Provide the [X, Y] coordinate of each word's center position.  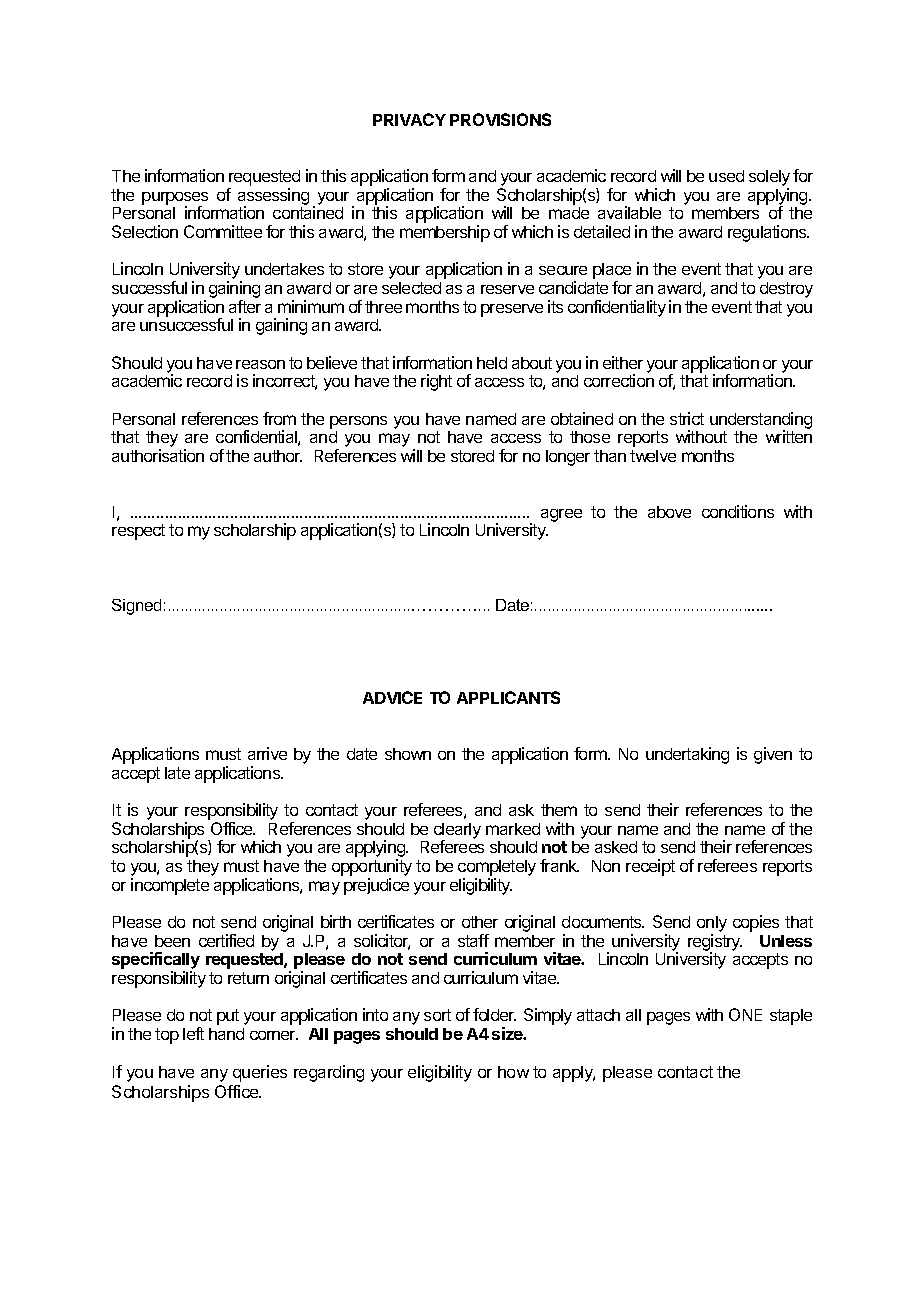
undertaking [687, 755]
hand [226, 1034]
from [279, 418]
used [726, 176]
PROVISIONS [500, 119]
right [436, 382]
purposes [175, 199]
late [177, 773]
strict [687, 418]
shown [408, 754]
